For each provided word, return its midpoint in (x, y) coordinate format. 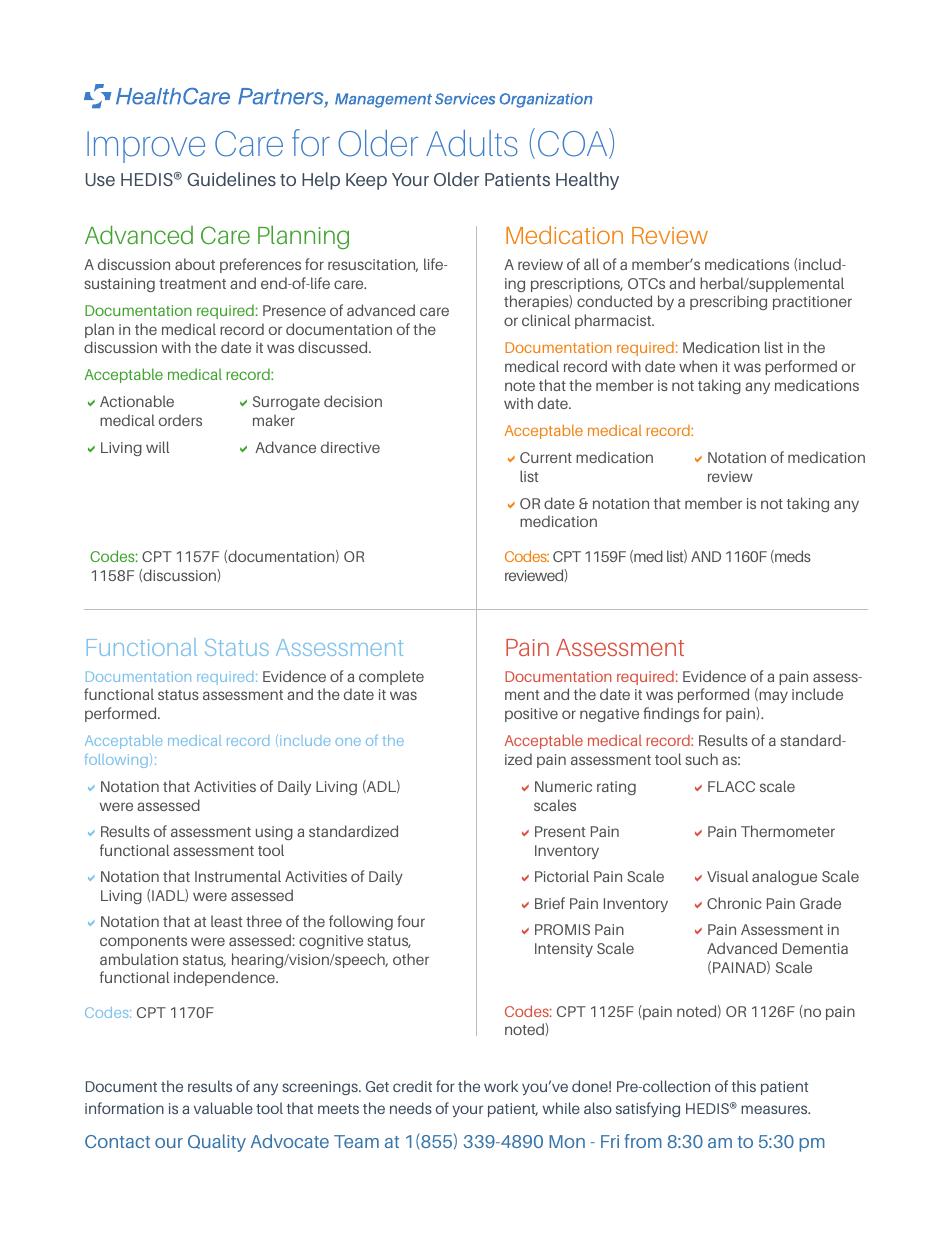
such (701, 759)
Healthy (587, 181)
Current (546, 457)
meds (792, 556)
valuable (223, 1108)
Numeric (563, 786)
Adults (472, 143)
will (157, 447)
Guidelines (231, 179)
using (274, 833)
